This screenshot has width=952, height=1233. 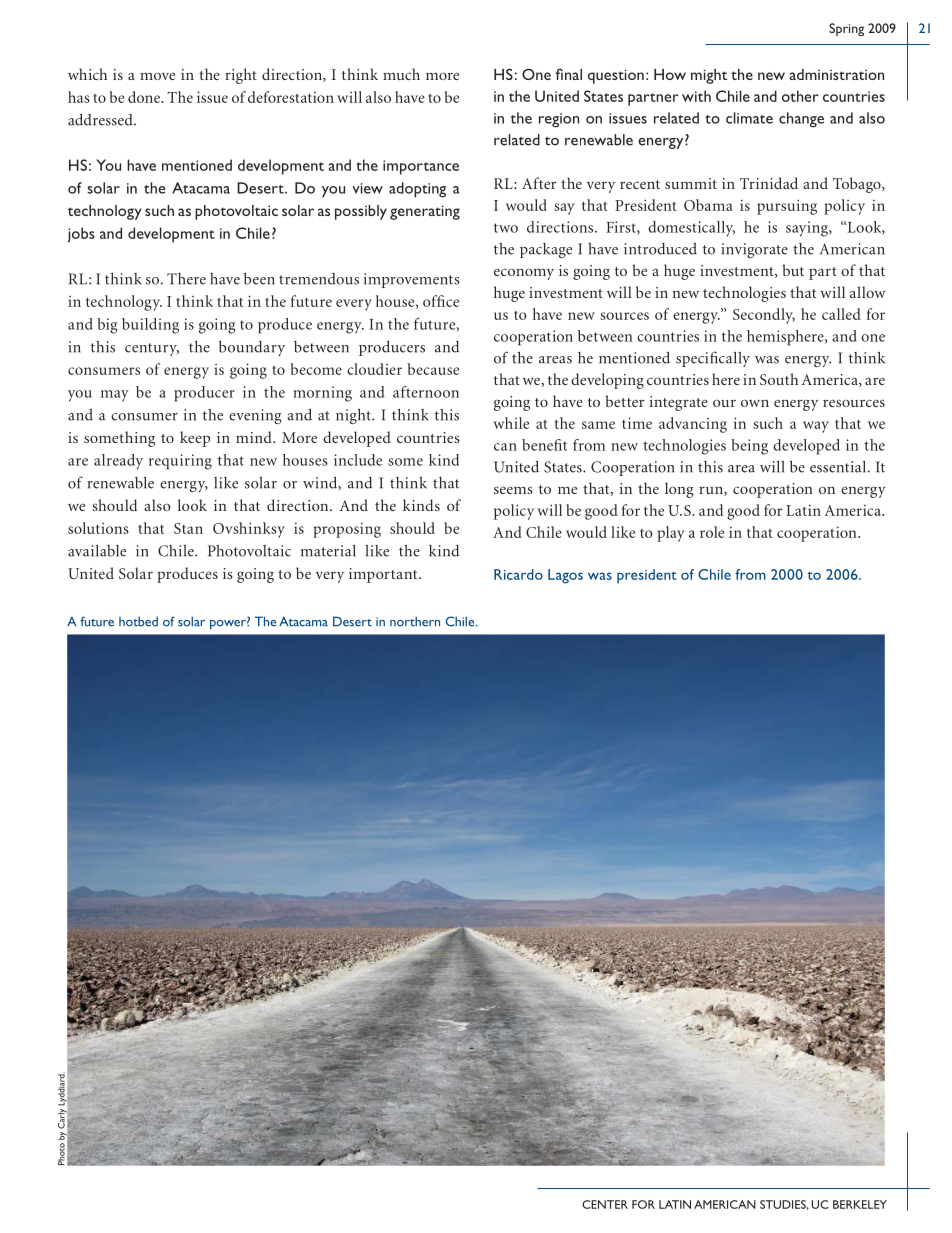 What do you see at coordinates (800, 96) in the screenshot?
I see `other` at bounding box center [800, 96].
